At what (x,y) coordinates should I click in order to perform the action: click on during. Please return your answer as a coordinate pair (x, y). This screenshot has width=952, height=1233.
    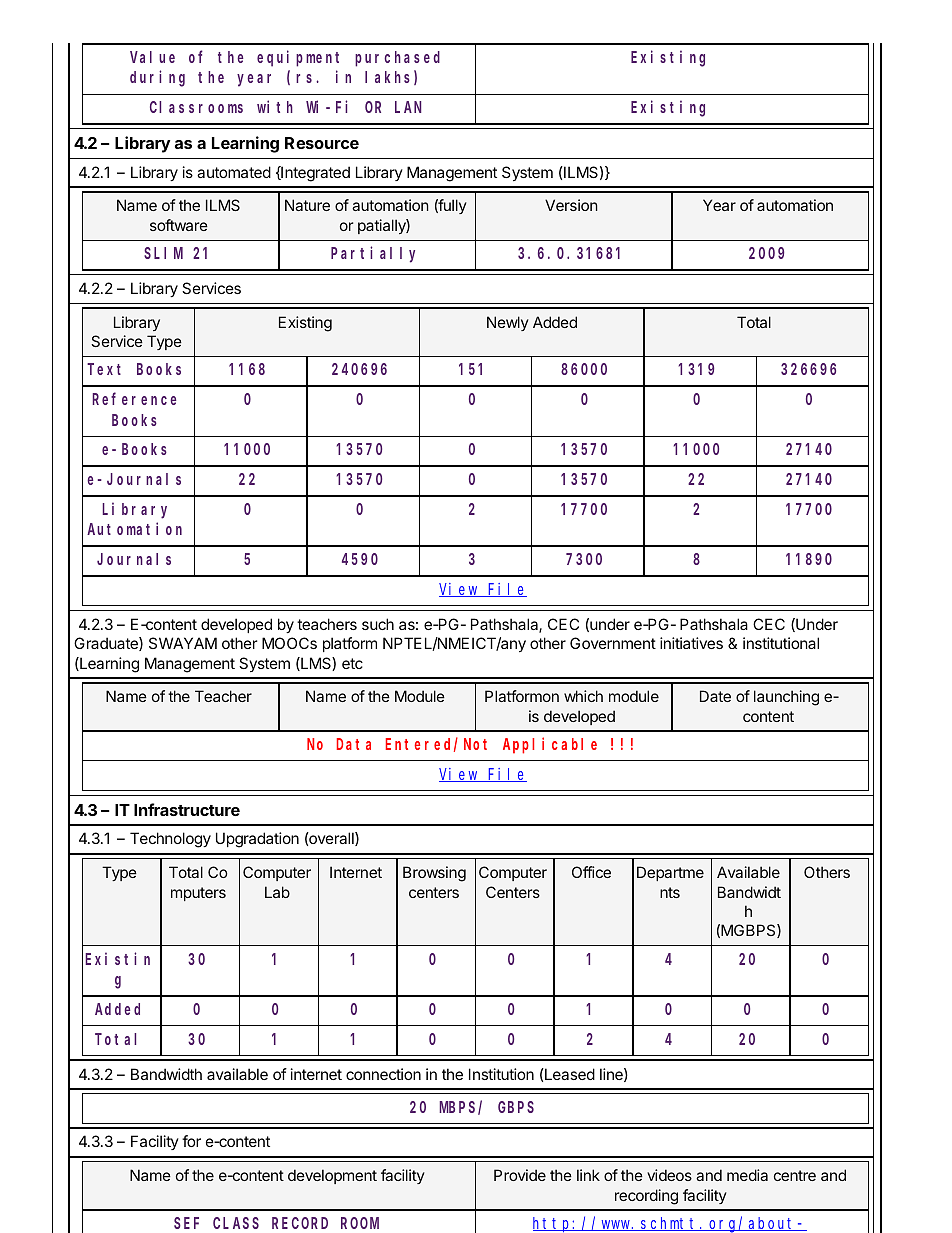
    Looking at the image, I should click on (157, 79).
